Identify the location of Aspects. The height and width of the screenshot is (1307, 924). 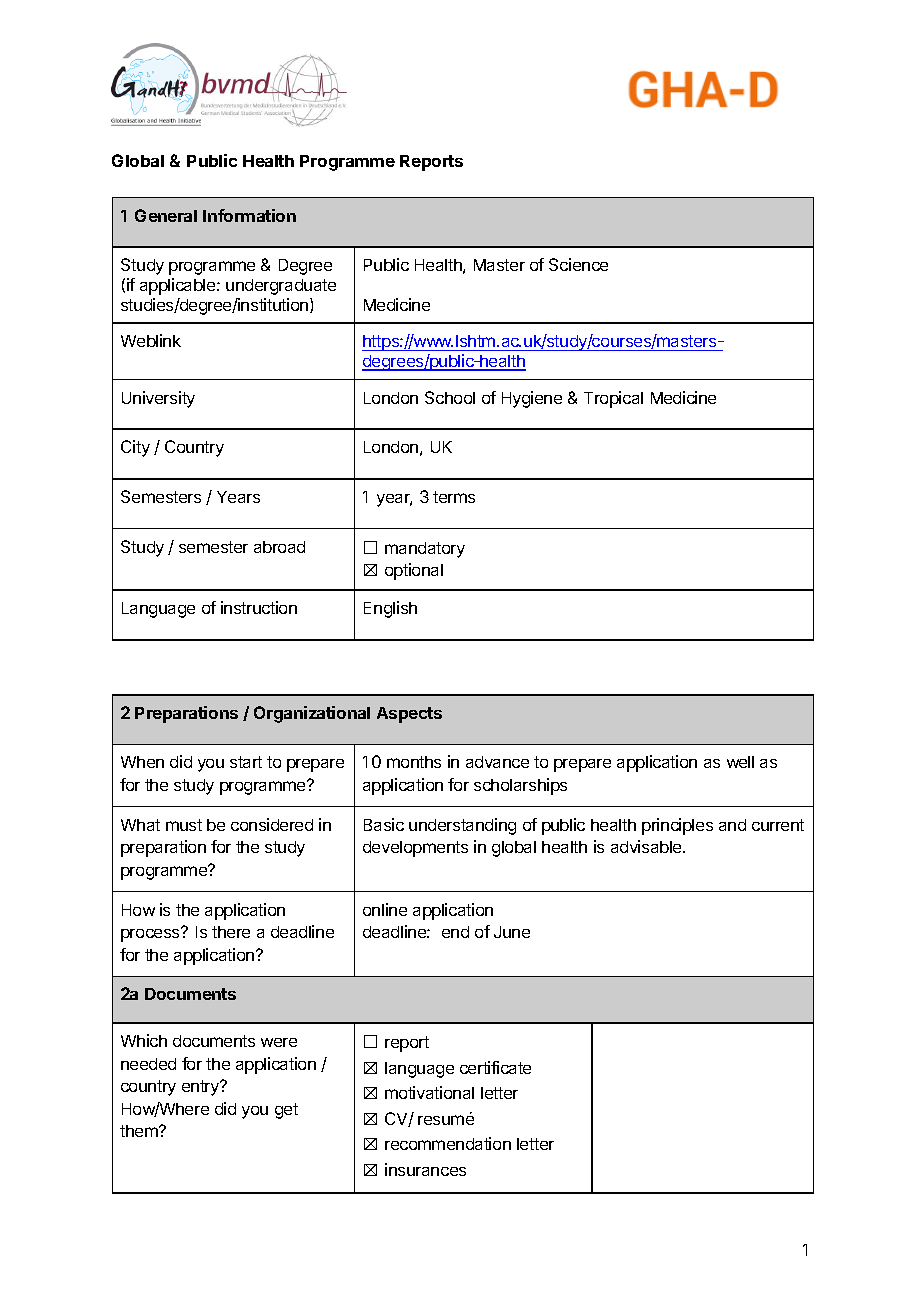
(409, 715).
